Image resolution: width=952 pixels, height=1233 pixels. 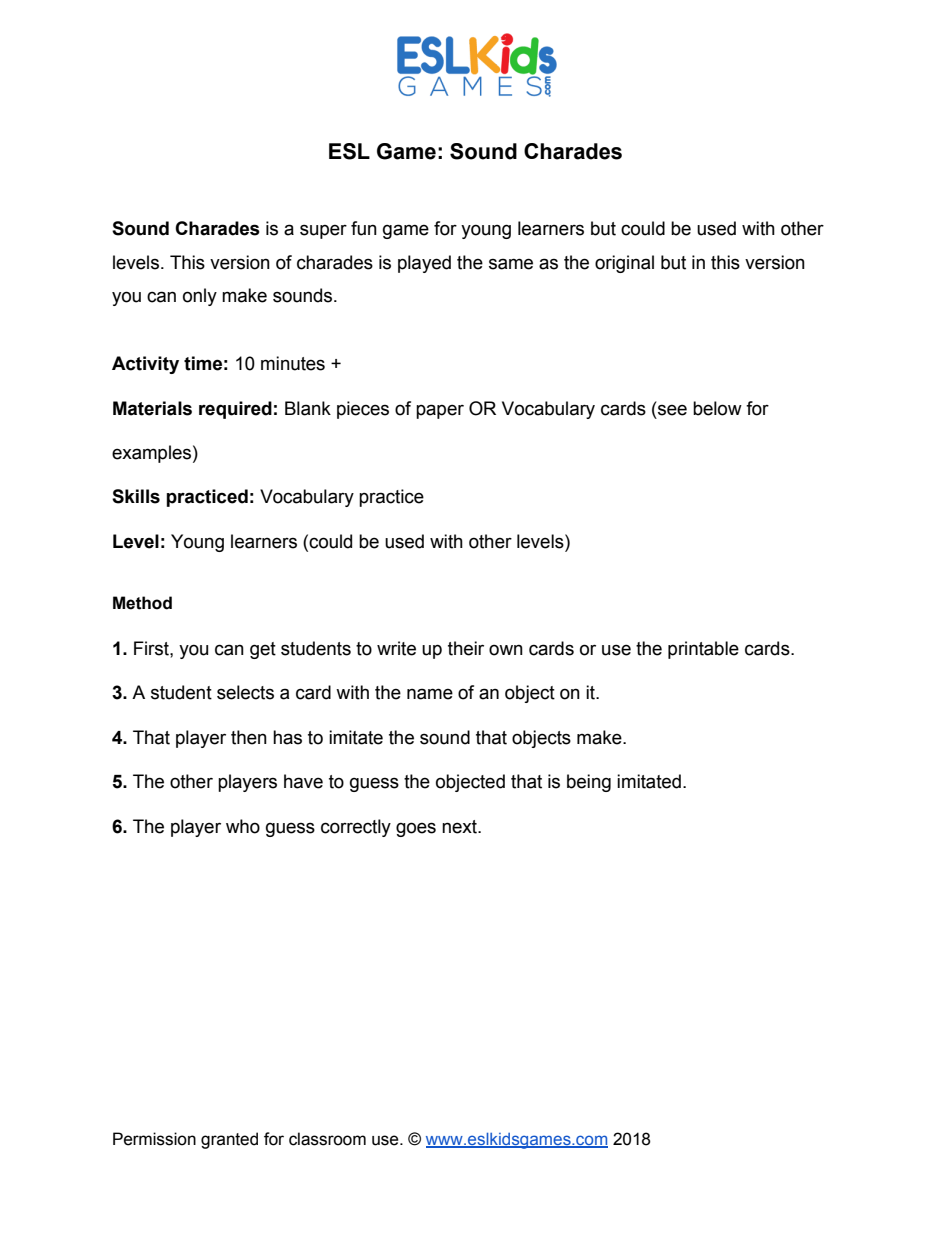 I want to click on classroom, so click(x=327, y=1139).
